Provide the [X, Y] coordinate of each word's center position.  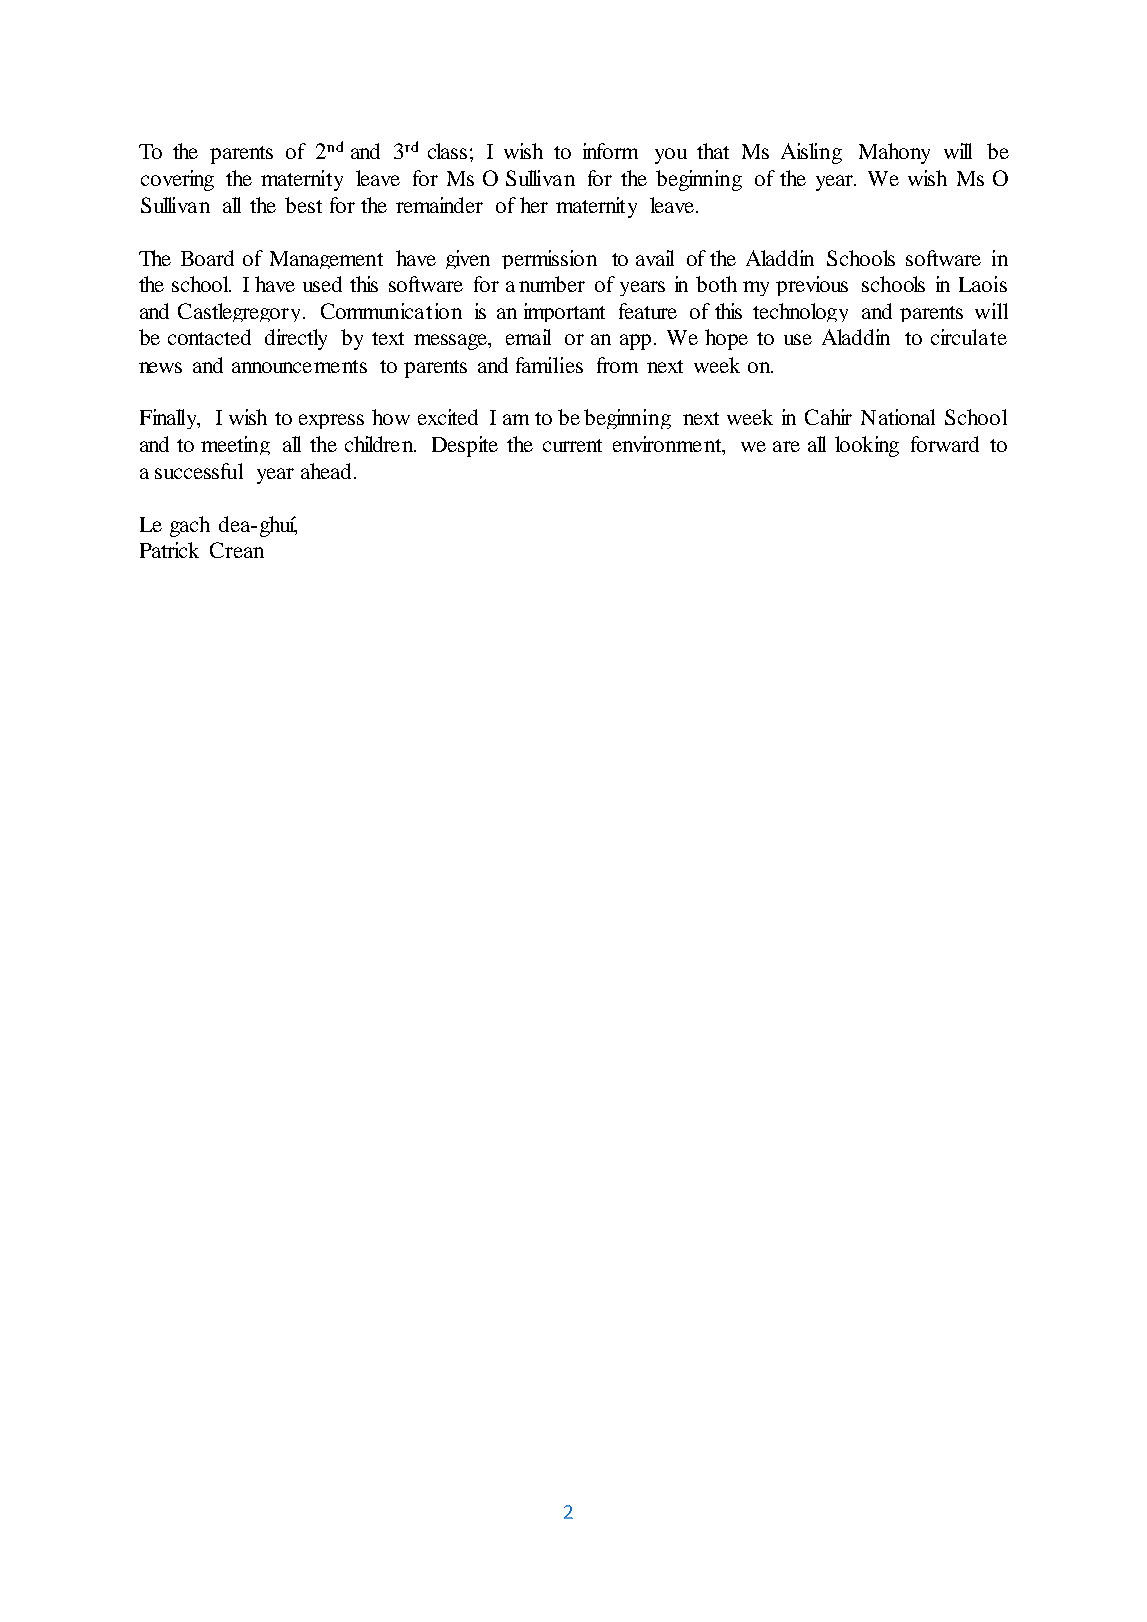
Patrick [169, 550]
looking [867, 446]
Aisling [811, 153]
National [898, 417]
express [331, 421]
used [322, 284]
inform [610, 151]
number [552, 284]
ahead [328, 471]
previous [812, 286]
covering [177, 180]
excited [448, 417]
